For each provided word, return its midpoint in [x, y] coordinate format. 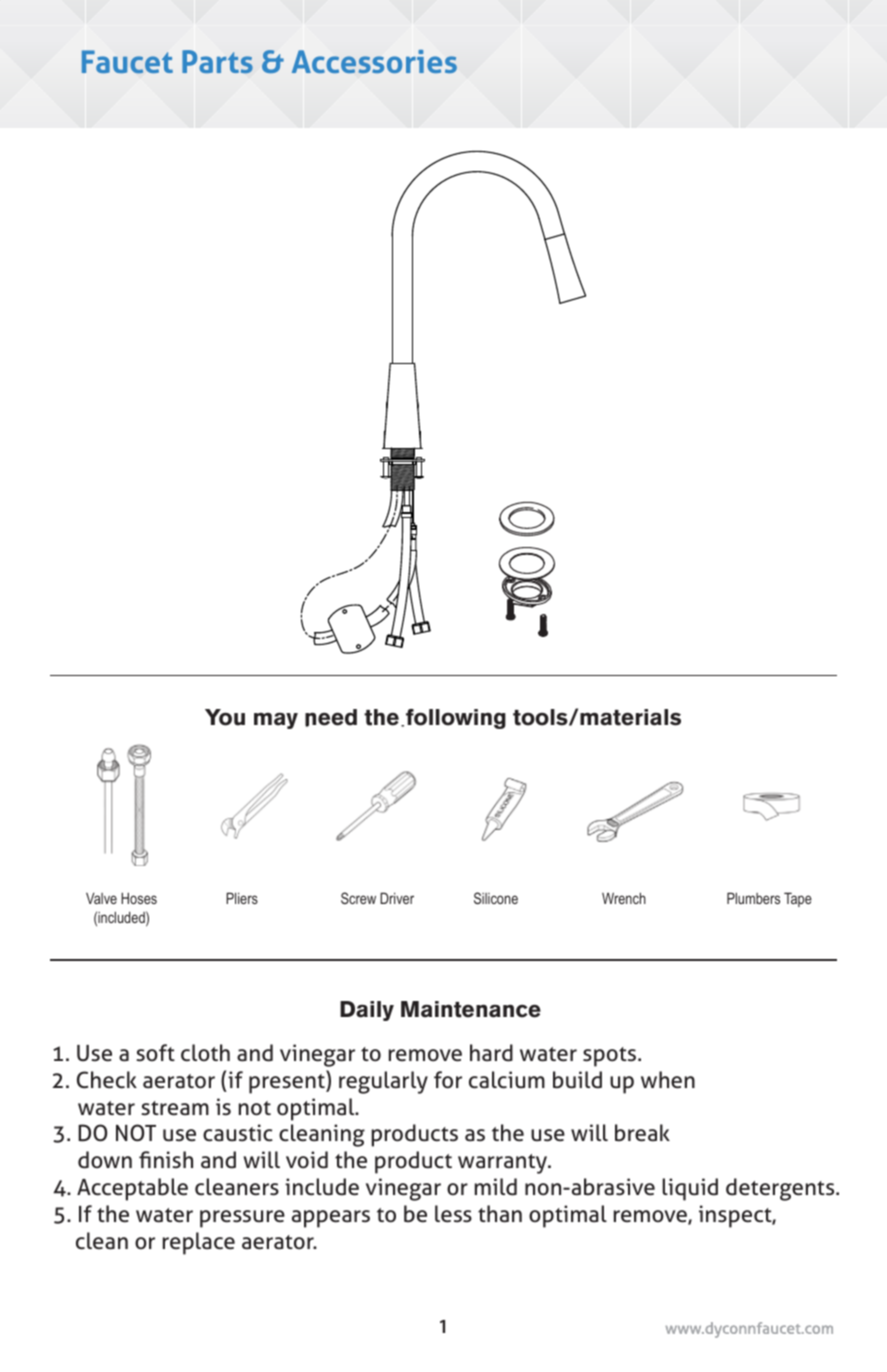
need [331, 718]
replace [199, 1243]
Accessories [374, 61]
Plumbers [753, 898]
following [456, 719]
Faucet [127, 61]
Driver [397, 898]
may [276, 720]
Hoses [139, 898]
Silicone [496, 898]
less [453, 1214]
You [225, 717]
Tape [798, 899]
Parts [217, 61]
